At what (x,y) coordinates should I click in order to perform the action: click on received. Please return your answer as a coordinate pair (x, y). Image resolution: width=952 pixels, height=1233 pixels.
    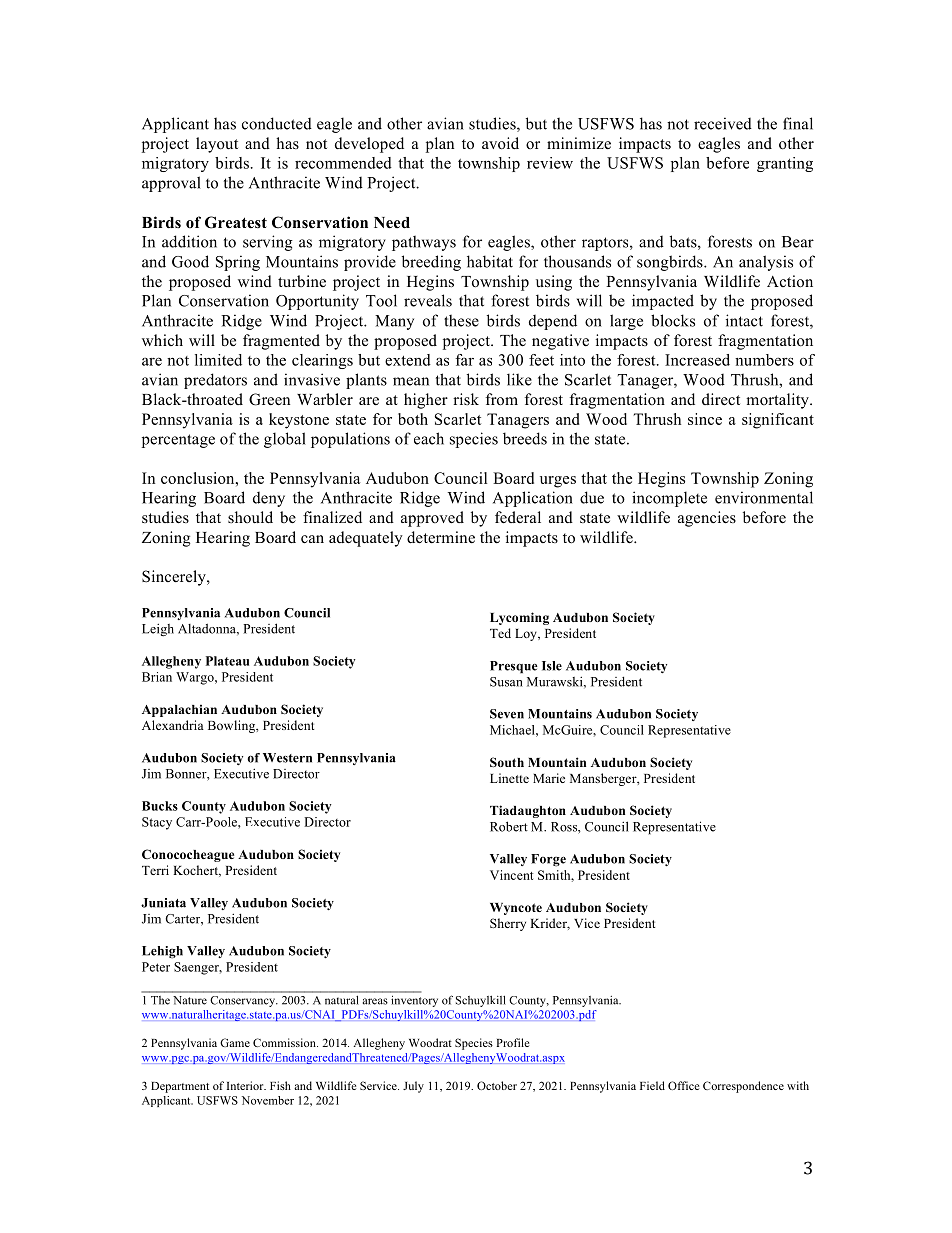
    Looking at the image, I should click on (723, 123).
